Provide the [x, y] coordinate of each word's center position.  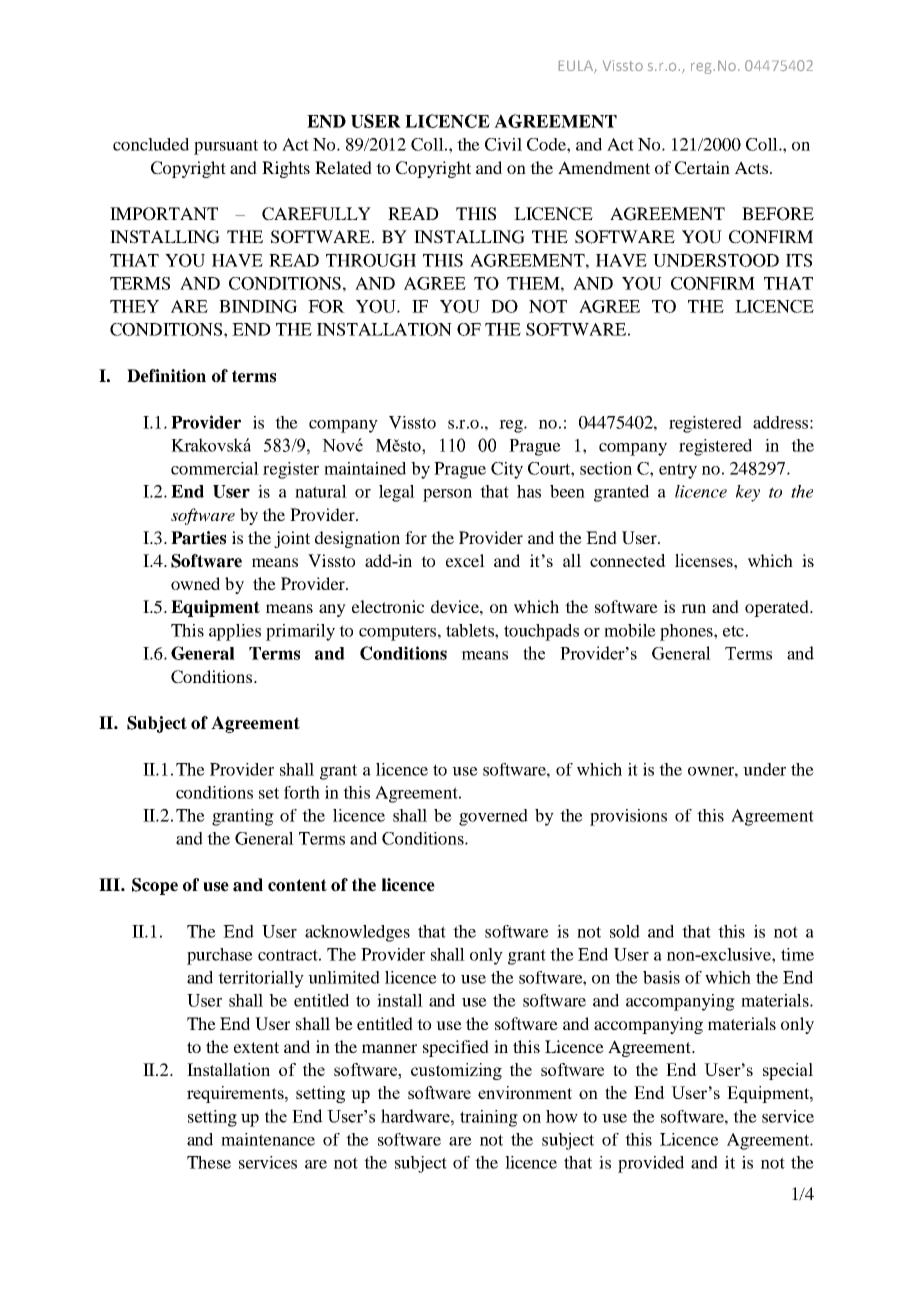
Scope [155, 886]
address [780, 422]
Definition [166, 376]
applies [235, 632]
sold [625, 931]
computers [397, 633]
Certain [702, 168]
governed [493, 817]
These [209, 1162]
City [507, 470]
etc [733, 631]
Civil [503, 144]
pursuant [226, 147]
